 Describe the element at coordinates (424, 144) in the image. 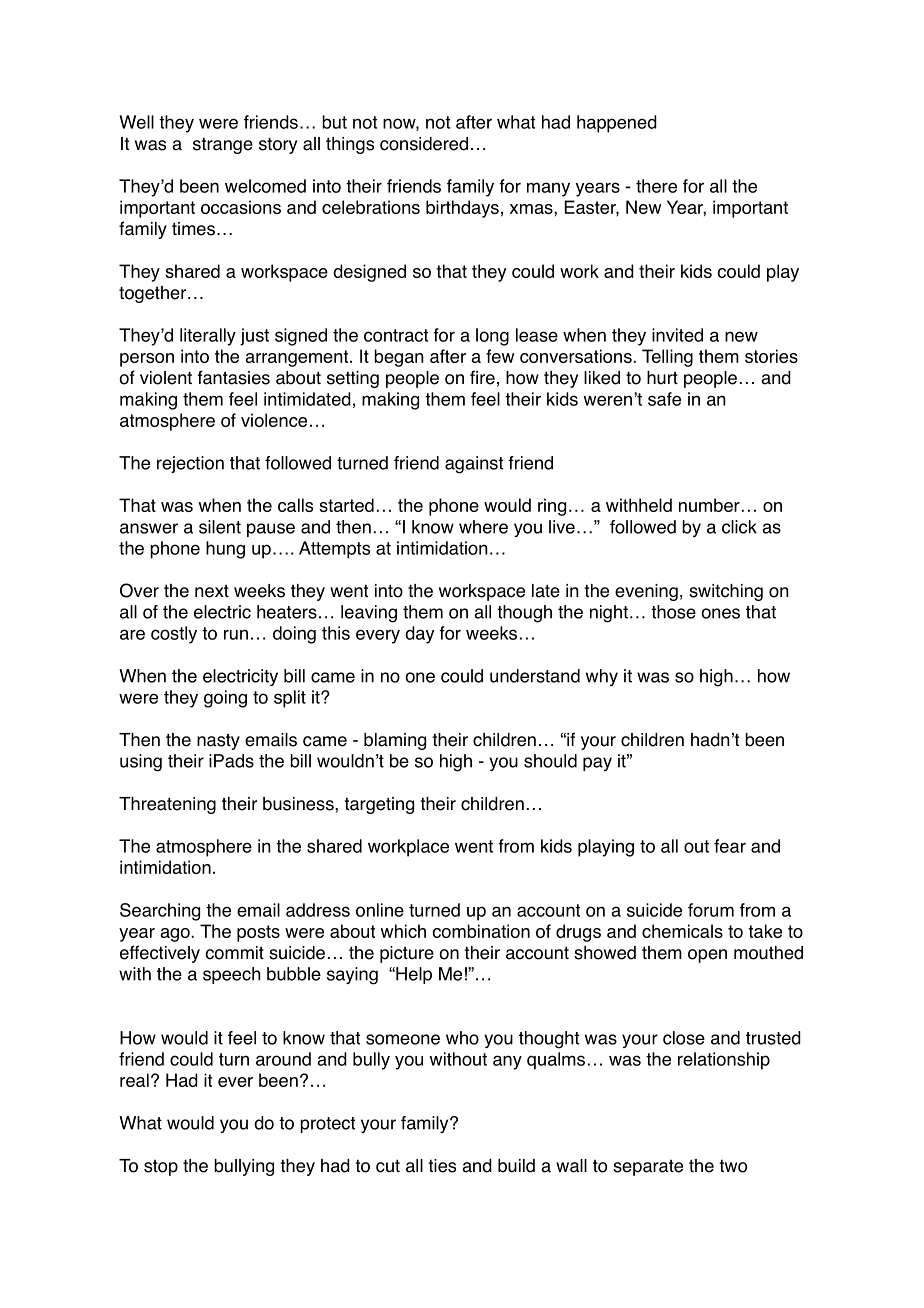

I see `considered` at that location.
